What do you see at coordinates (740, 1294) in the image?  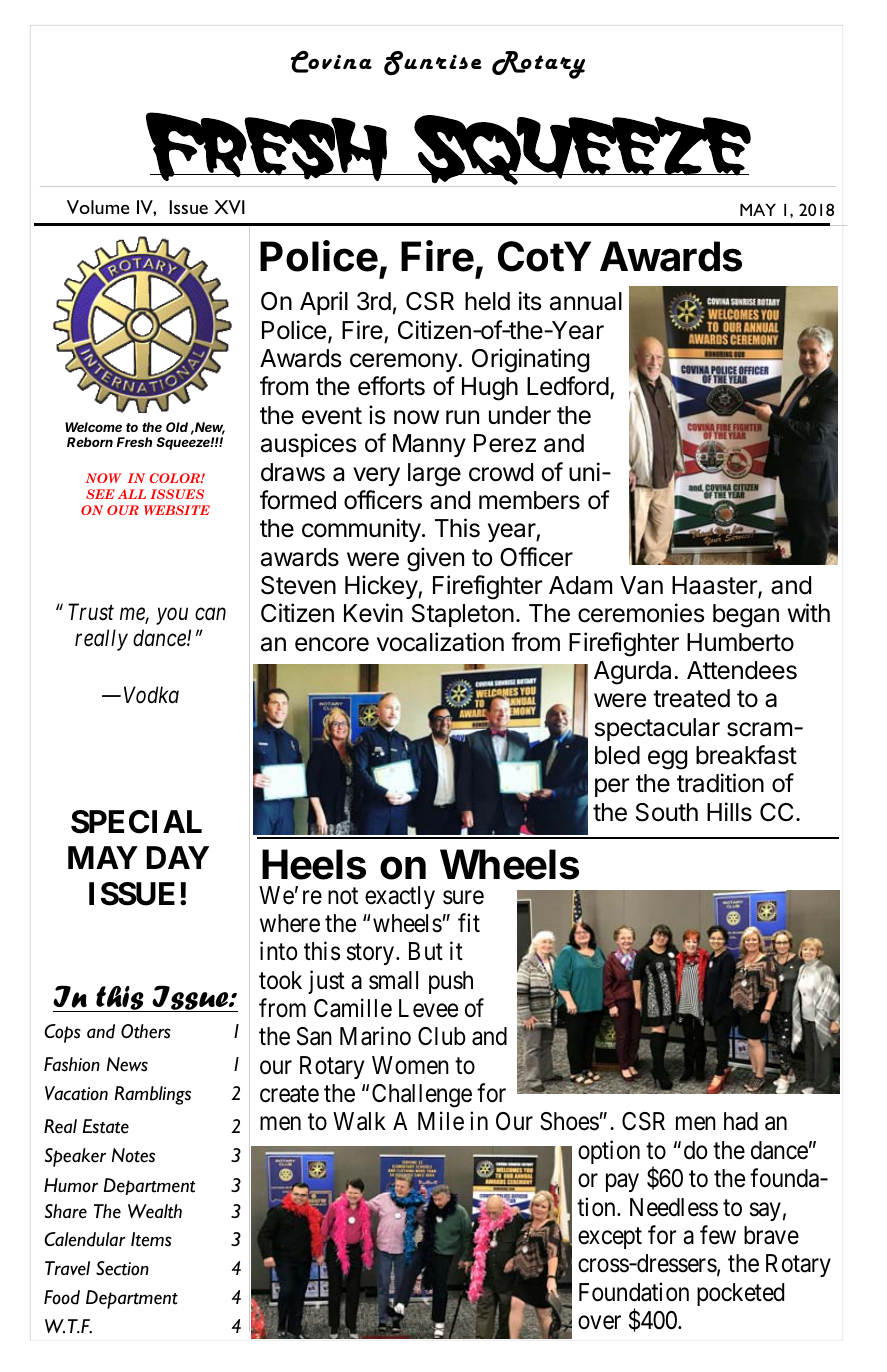 I see `pocketed` at bounding box center [740, 1294].
